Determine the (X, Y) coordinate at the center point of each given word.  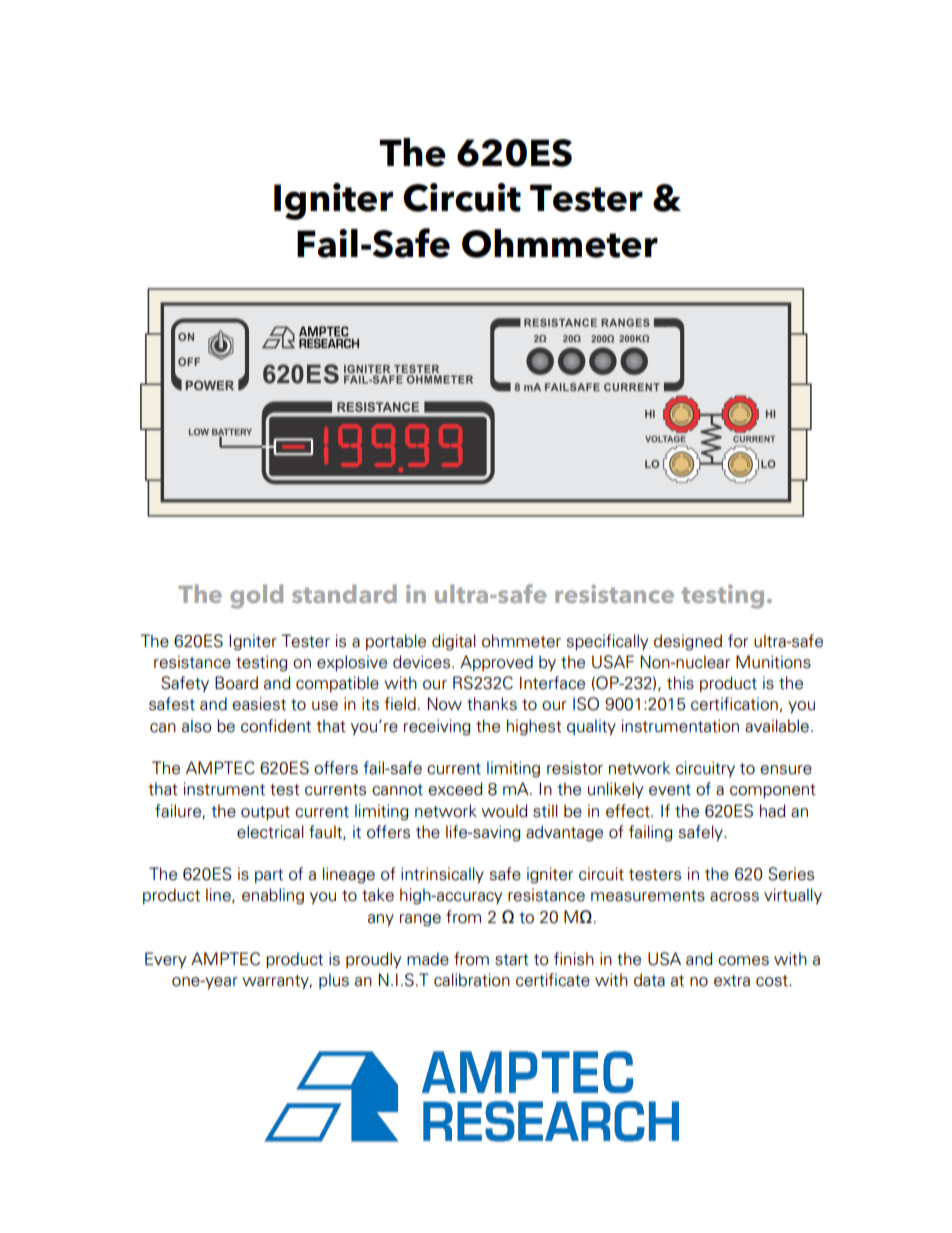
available (777, 726)
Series (791, 874)
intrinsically (442, 875)
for (738, 641)
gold (256, 596)
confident (276, 726)
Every (165, 960)
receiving (437, 727)
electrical (270, 832)
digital (454, 642)
